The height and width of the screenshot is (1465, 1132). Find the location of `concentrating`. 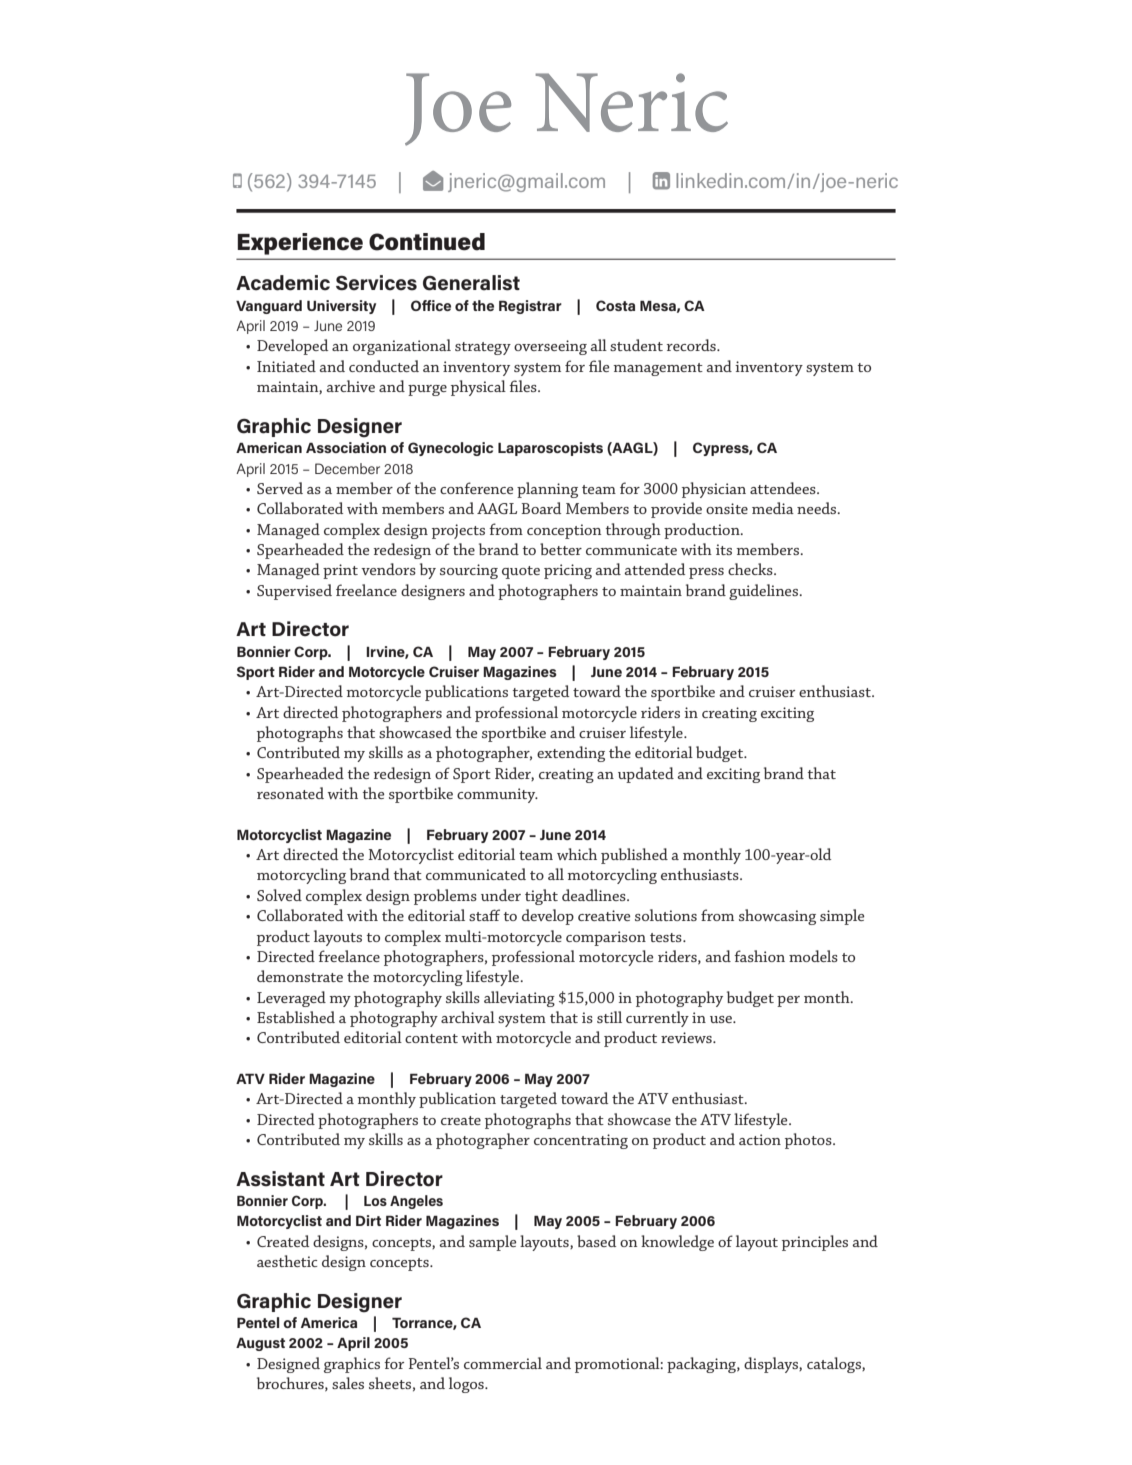

concentrating is located at coordinates (581, 1141).
